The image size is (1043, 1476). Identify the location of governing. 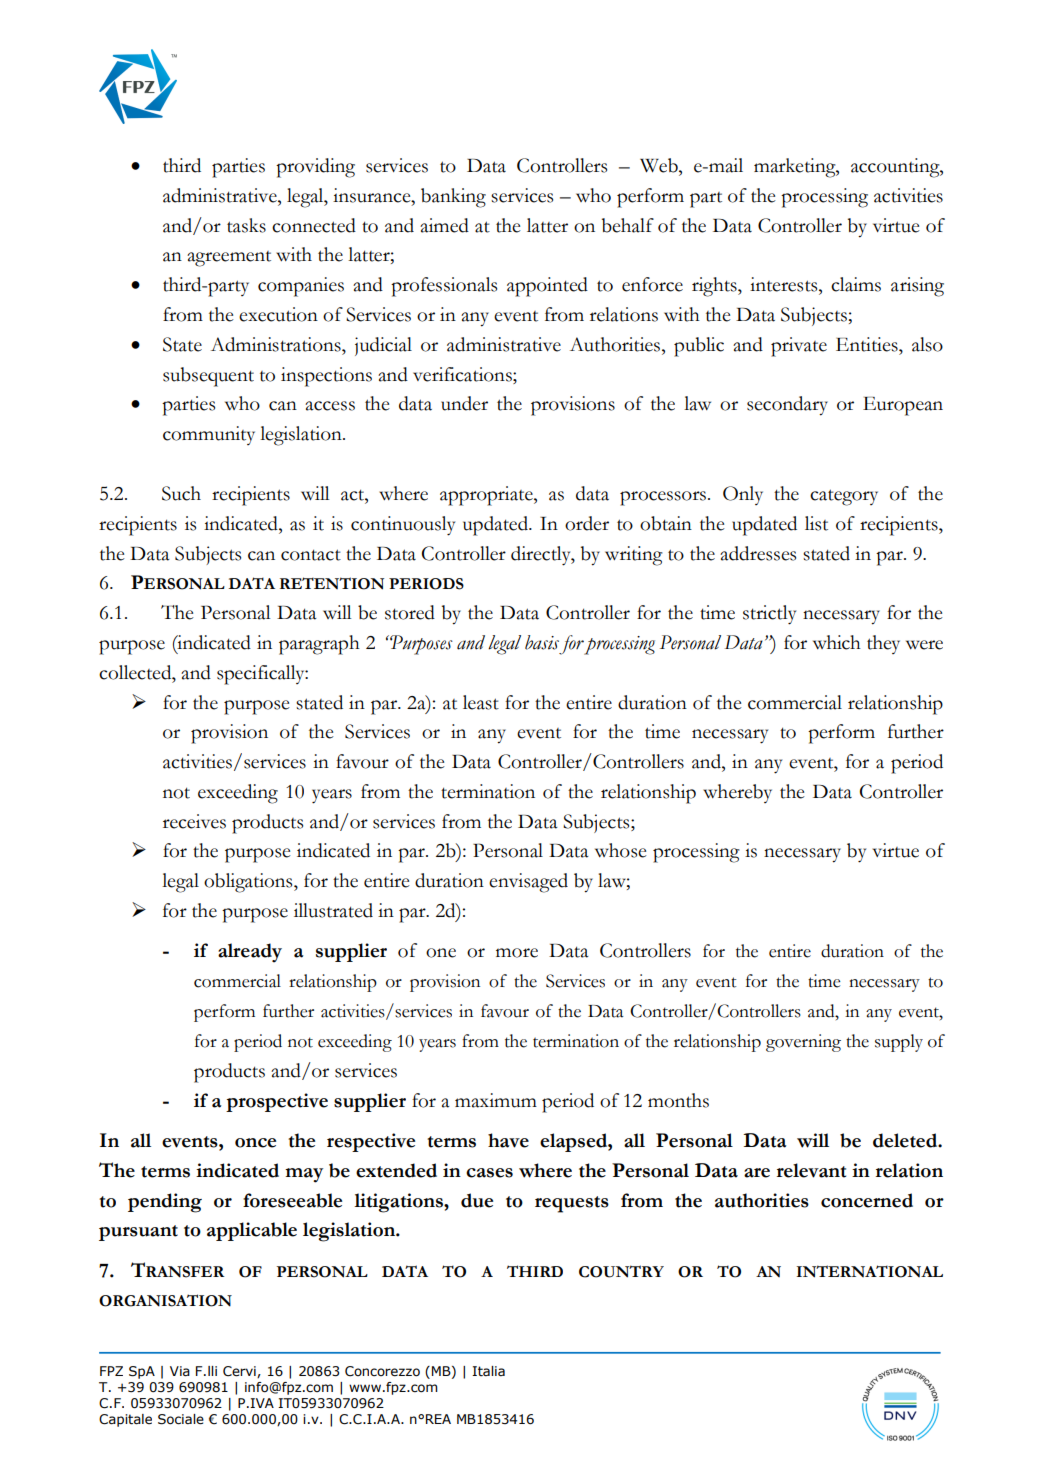
(803, 1043).
